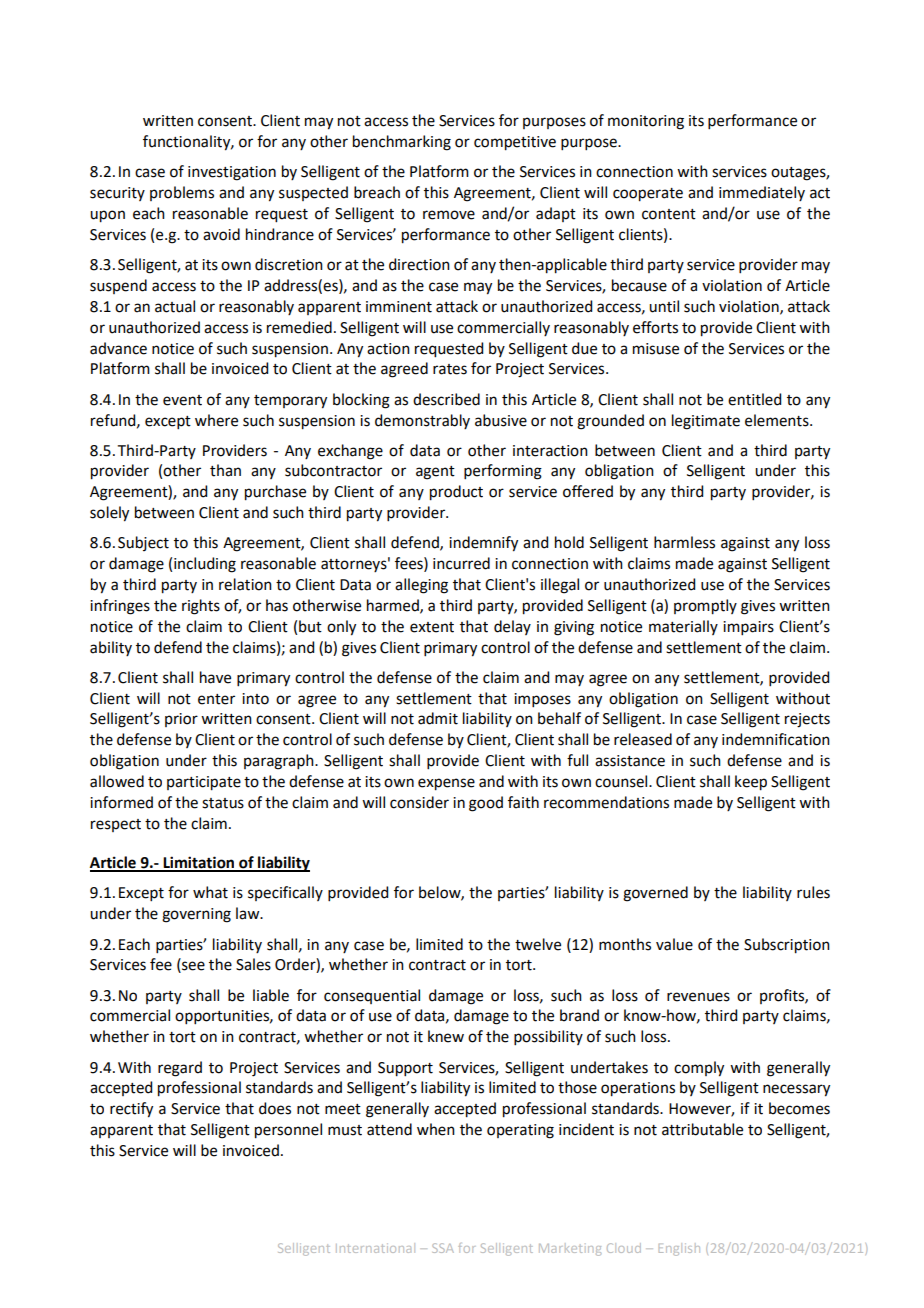 This screenshot has width=924, height=1308. Describe the element at coordinates (215, 677) in the screenshot. I see `have` at that location.
